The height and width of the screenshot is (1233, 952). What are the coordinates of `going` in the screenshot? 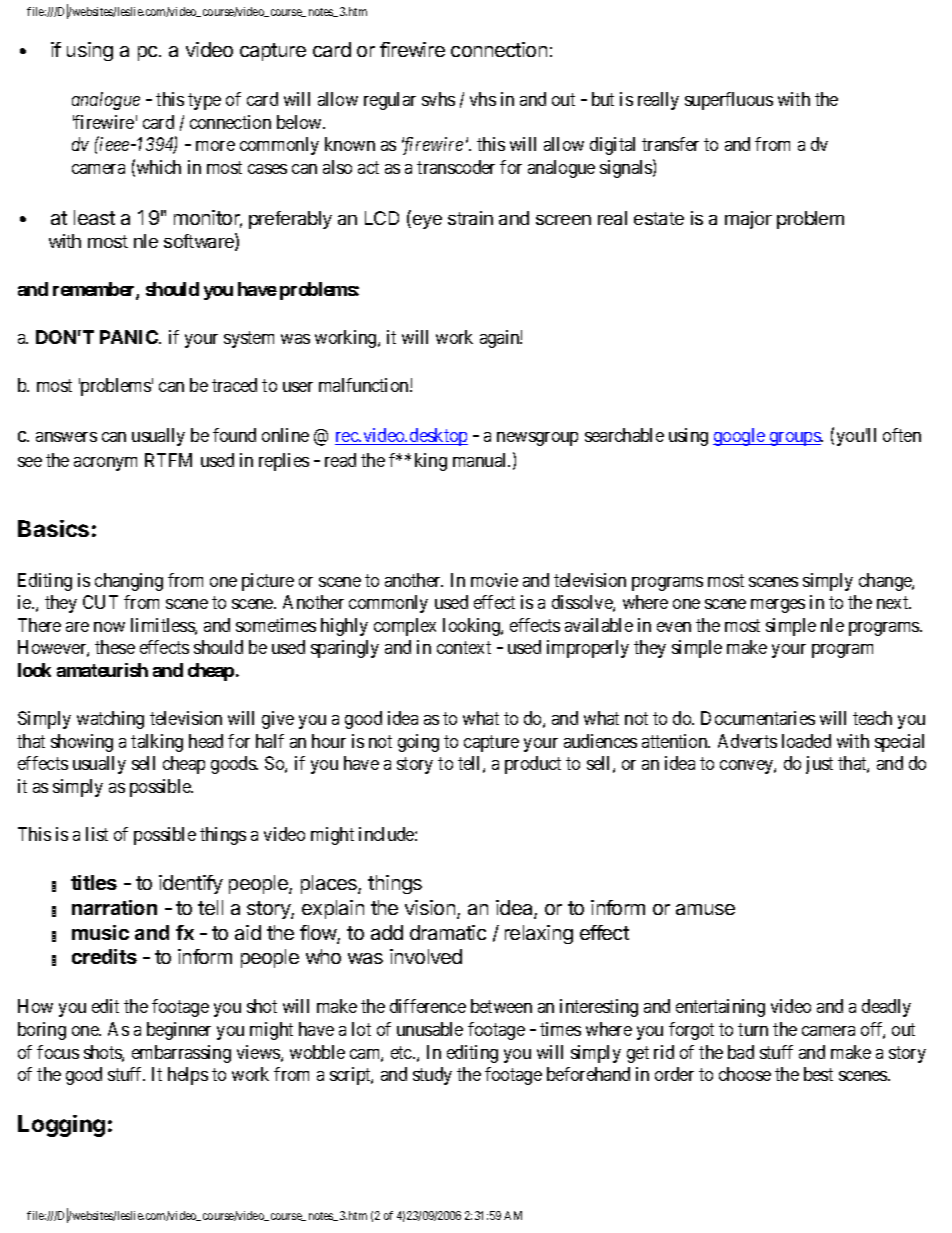 It's located at (418, 743).
